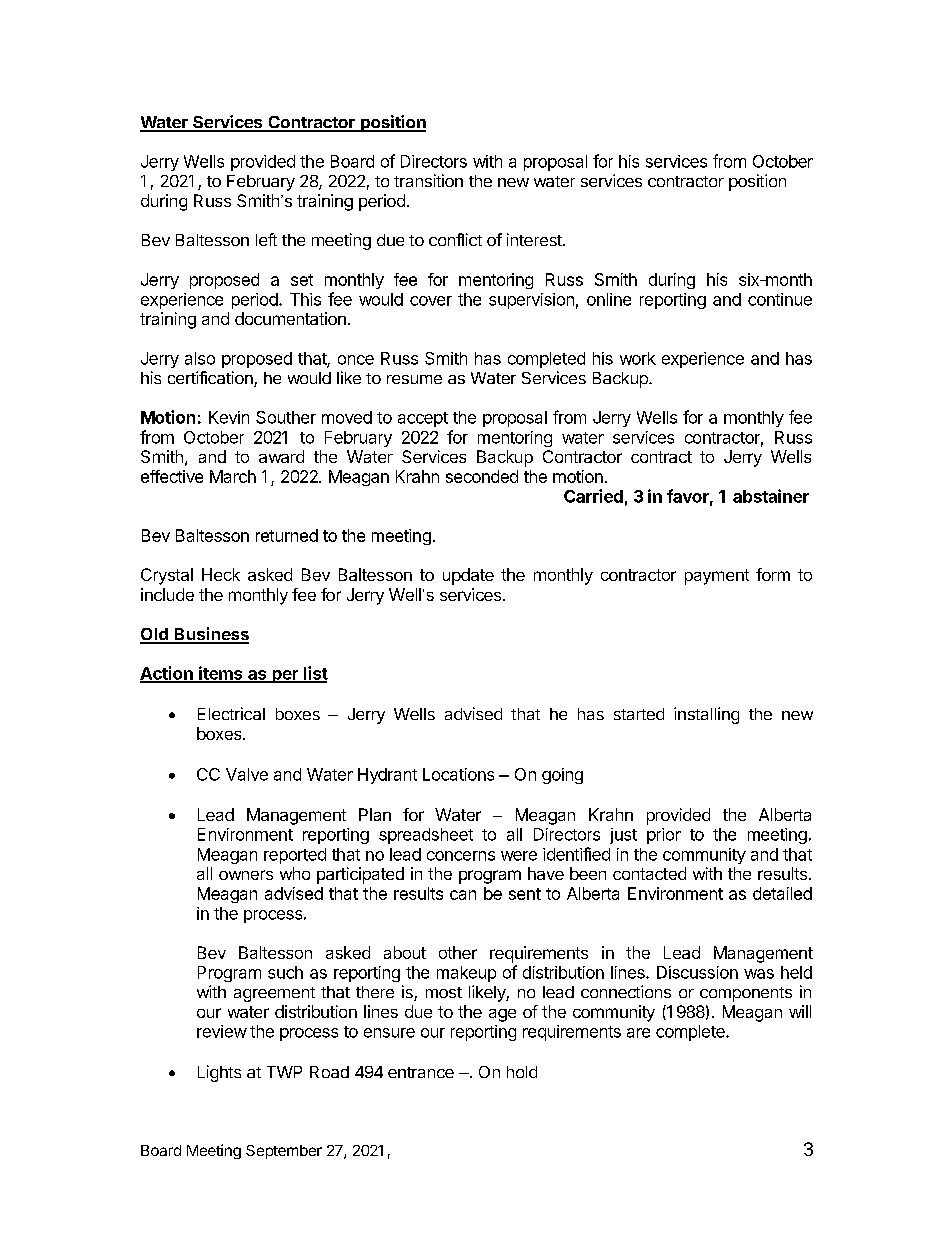 The image size is (952, 1233). Describe the element at coordinates (522, 1072) in the screenshot. I see `hold` at that location.
